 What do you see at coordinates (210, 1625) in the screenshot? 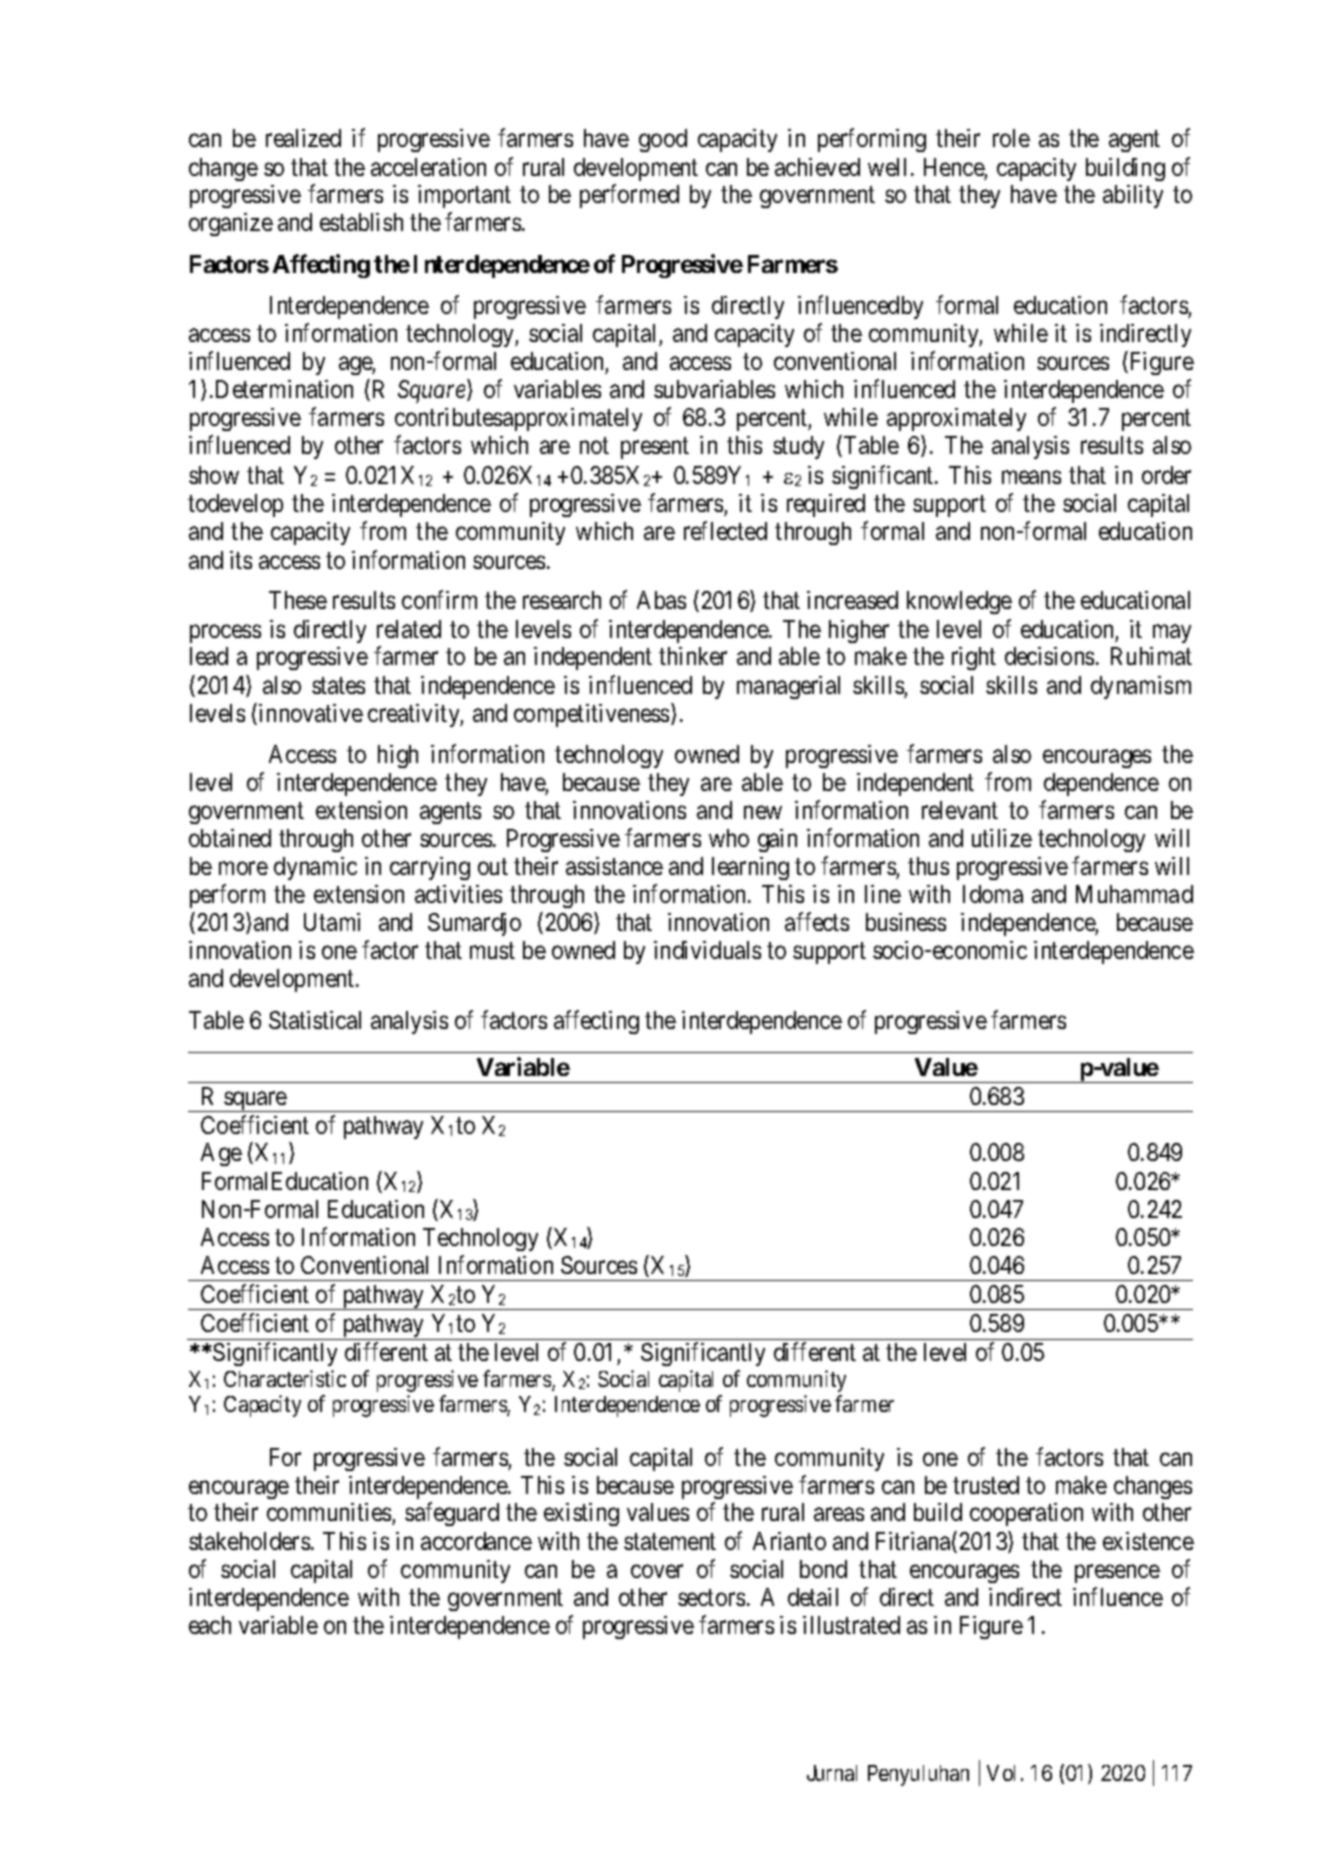
I see `each` at bounding box center [210, 1625].
